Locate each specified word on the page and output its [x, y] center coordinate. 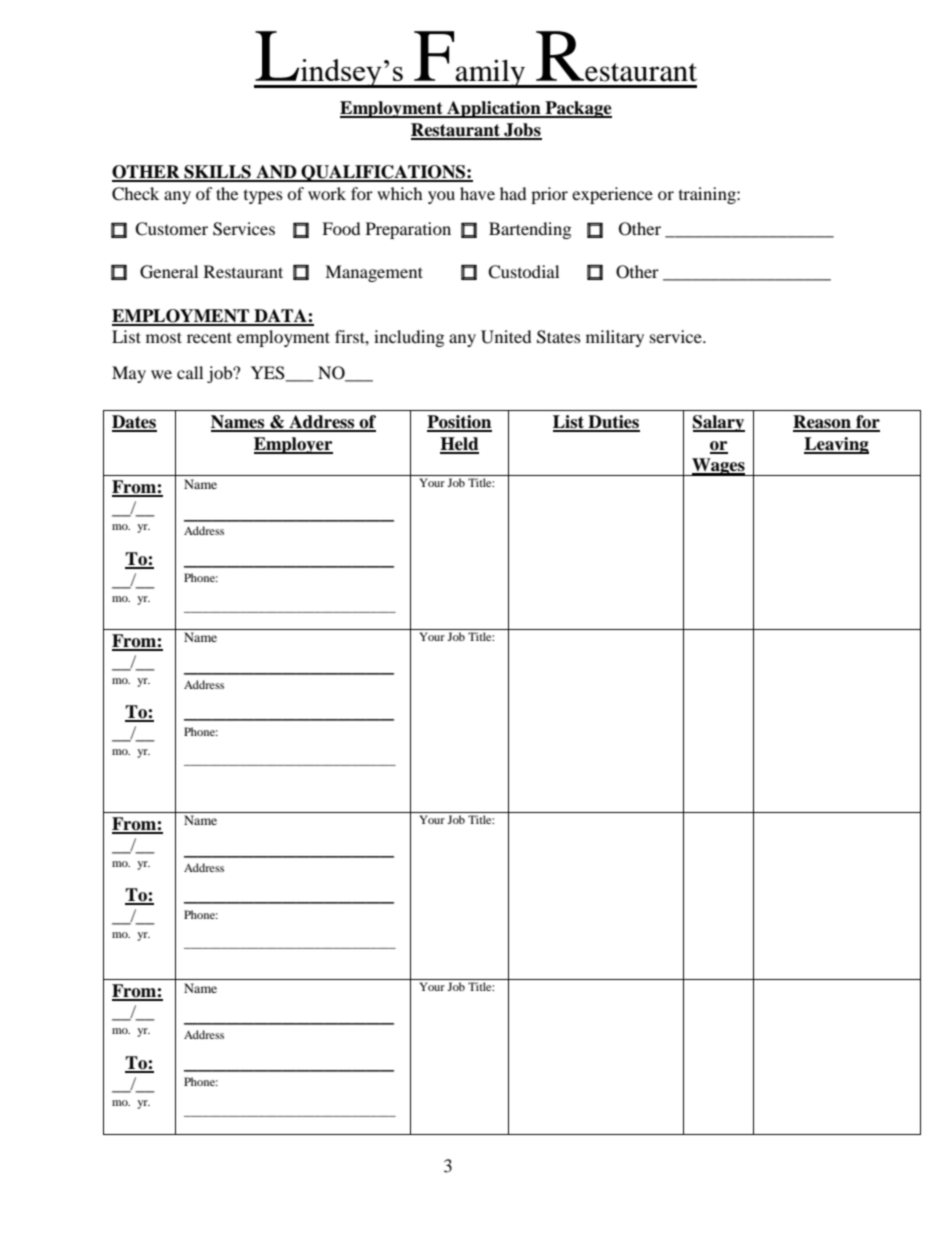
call [190, 372]
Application [494, 109]
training [708, 195]
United [506, 337]
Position [459, 423]
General [169, 272]
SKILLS [217, 173]
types [263, 197]
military [615, 338]
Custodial [523, 272]
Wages [718, 467]
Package [577, 109]
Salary [719, 423]
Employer [293, 445]
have [477, 193]
